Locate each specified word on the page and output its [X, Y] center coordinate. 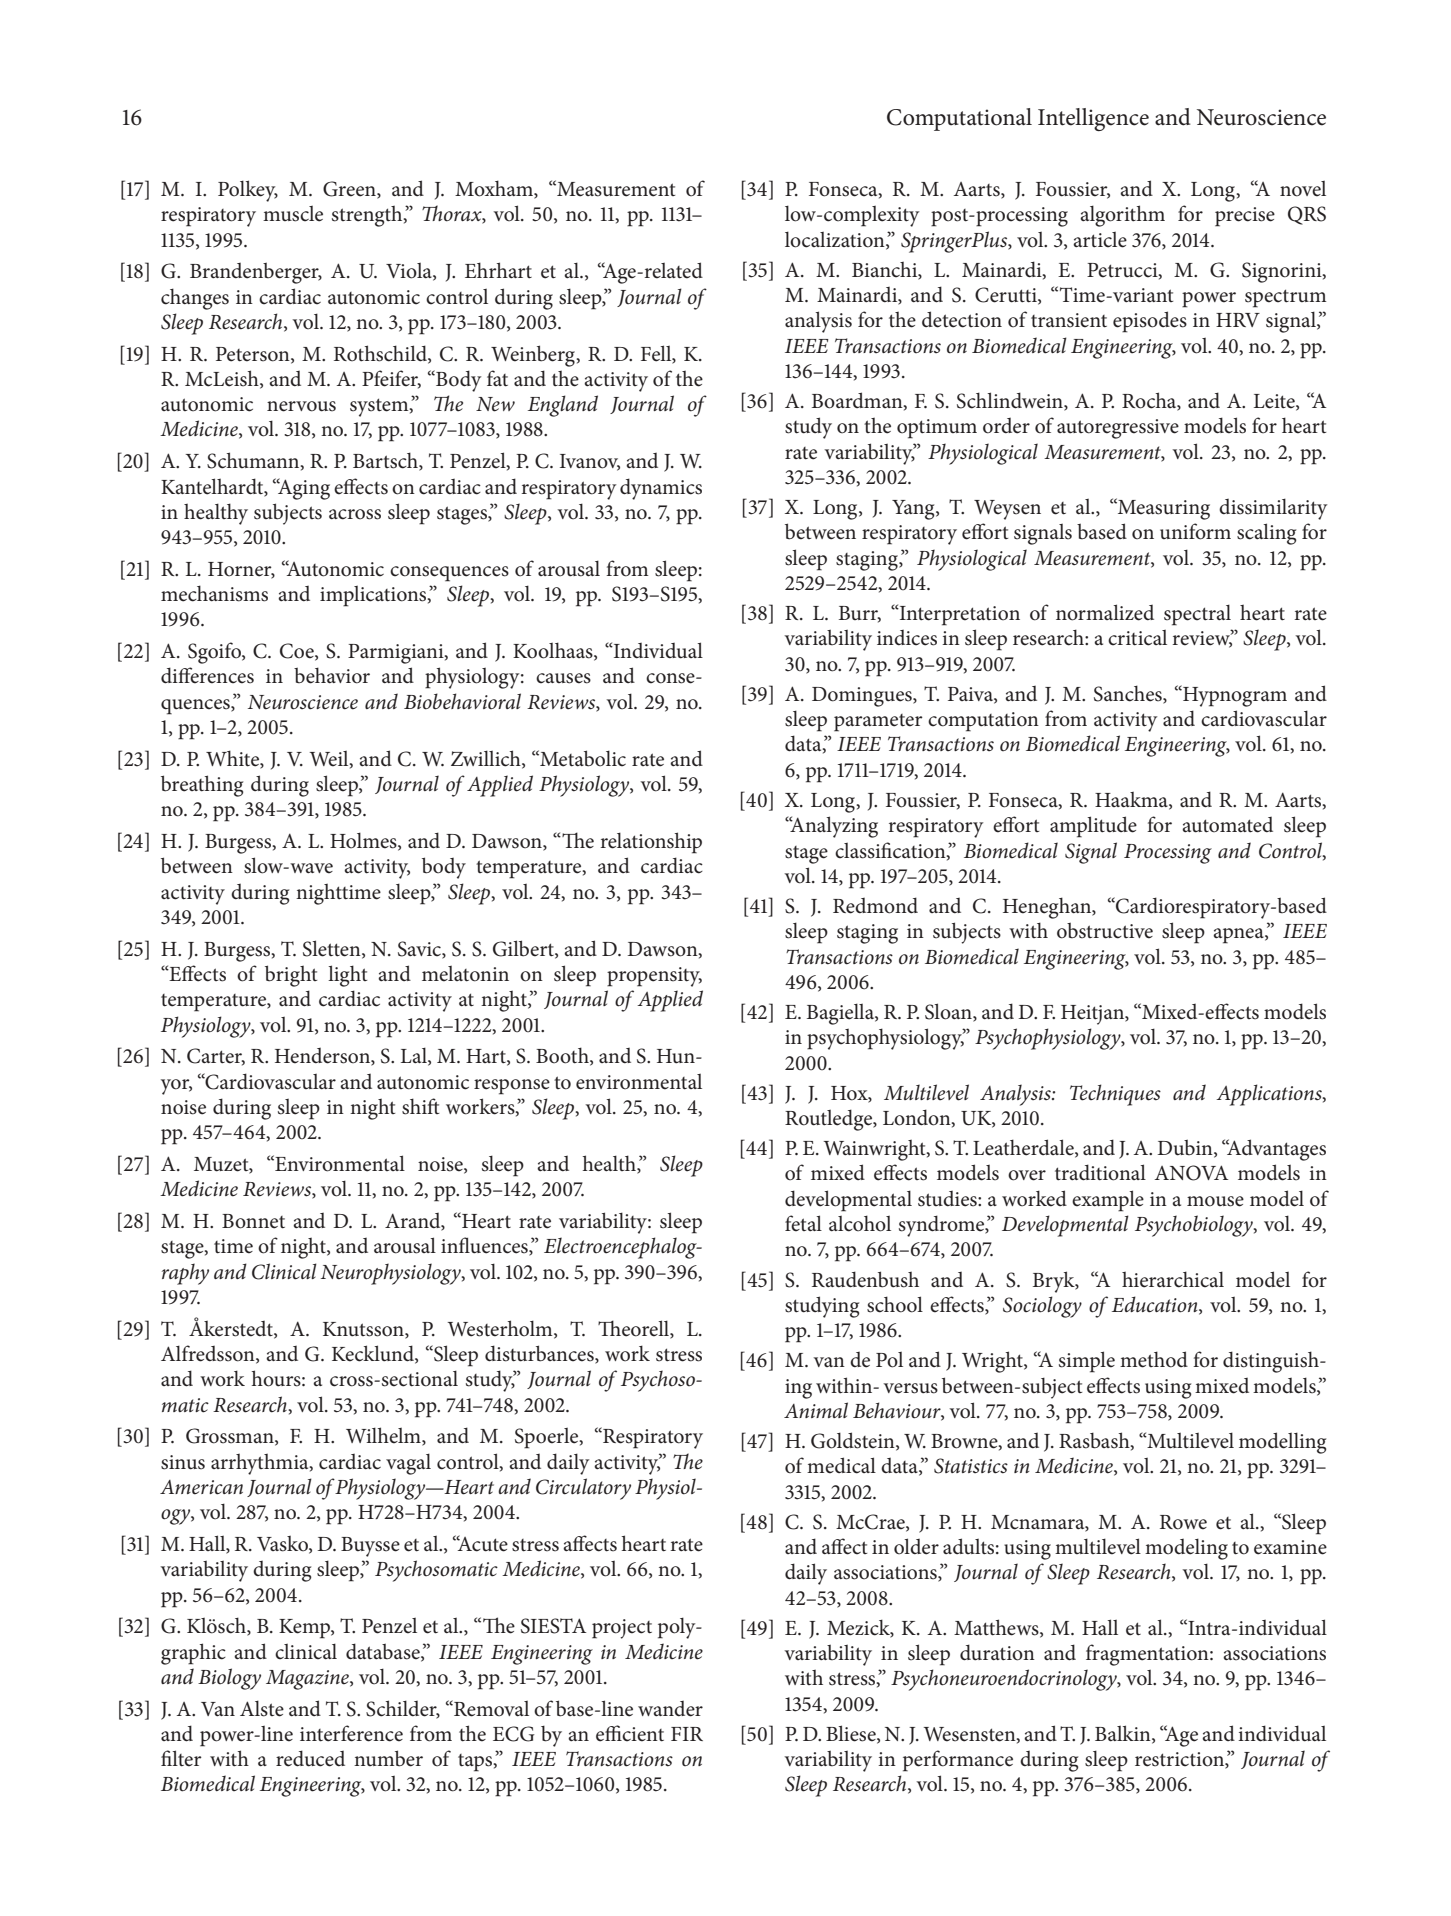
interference [351, 1733]
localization [836, 240]
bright [291, 976]
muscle [293, 214]
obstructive [1105, 930]
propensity [654, 977]
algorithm [1122, 216]
